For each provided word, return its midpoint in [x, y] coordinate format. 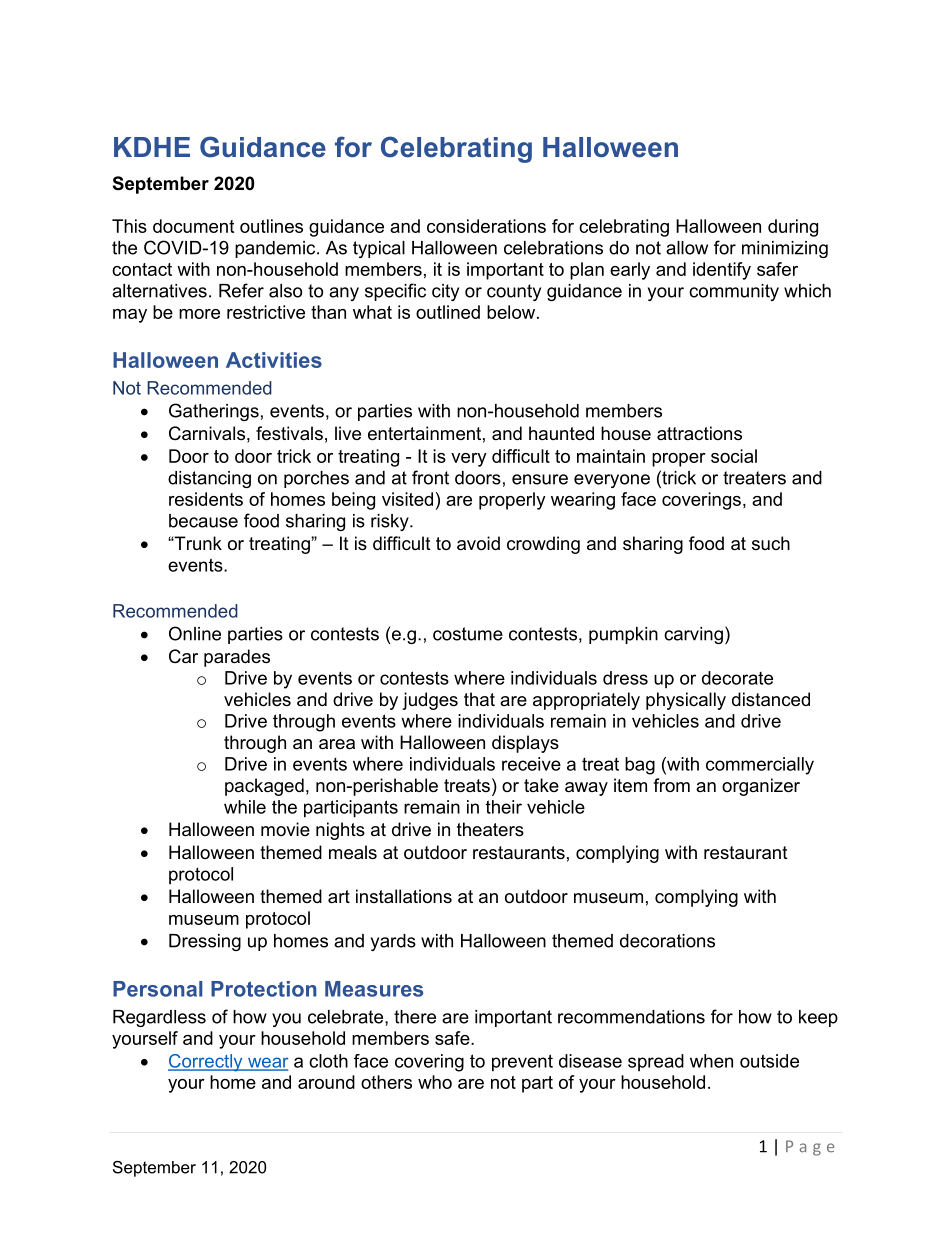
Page [810, 1148]
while [245, 807]
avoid [478, 543]
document [193, 226]
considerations [486, 226]
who [435, 1082]
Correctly [206, 1063]
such [771, 543]
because [203, 521]
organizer [761, 787]
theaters [490, 829]
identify [722, 271]
